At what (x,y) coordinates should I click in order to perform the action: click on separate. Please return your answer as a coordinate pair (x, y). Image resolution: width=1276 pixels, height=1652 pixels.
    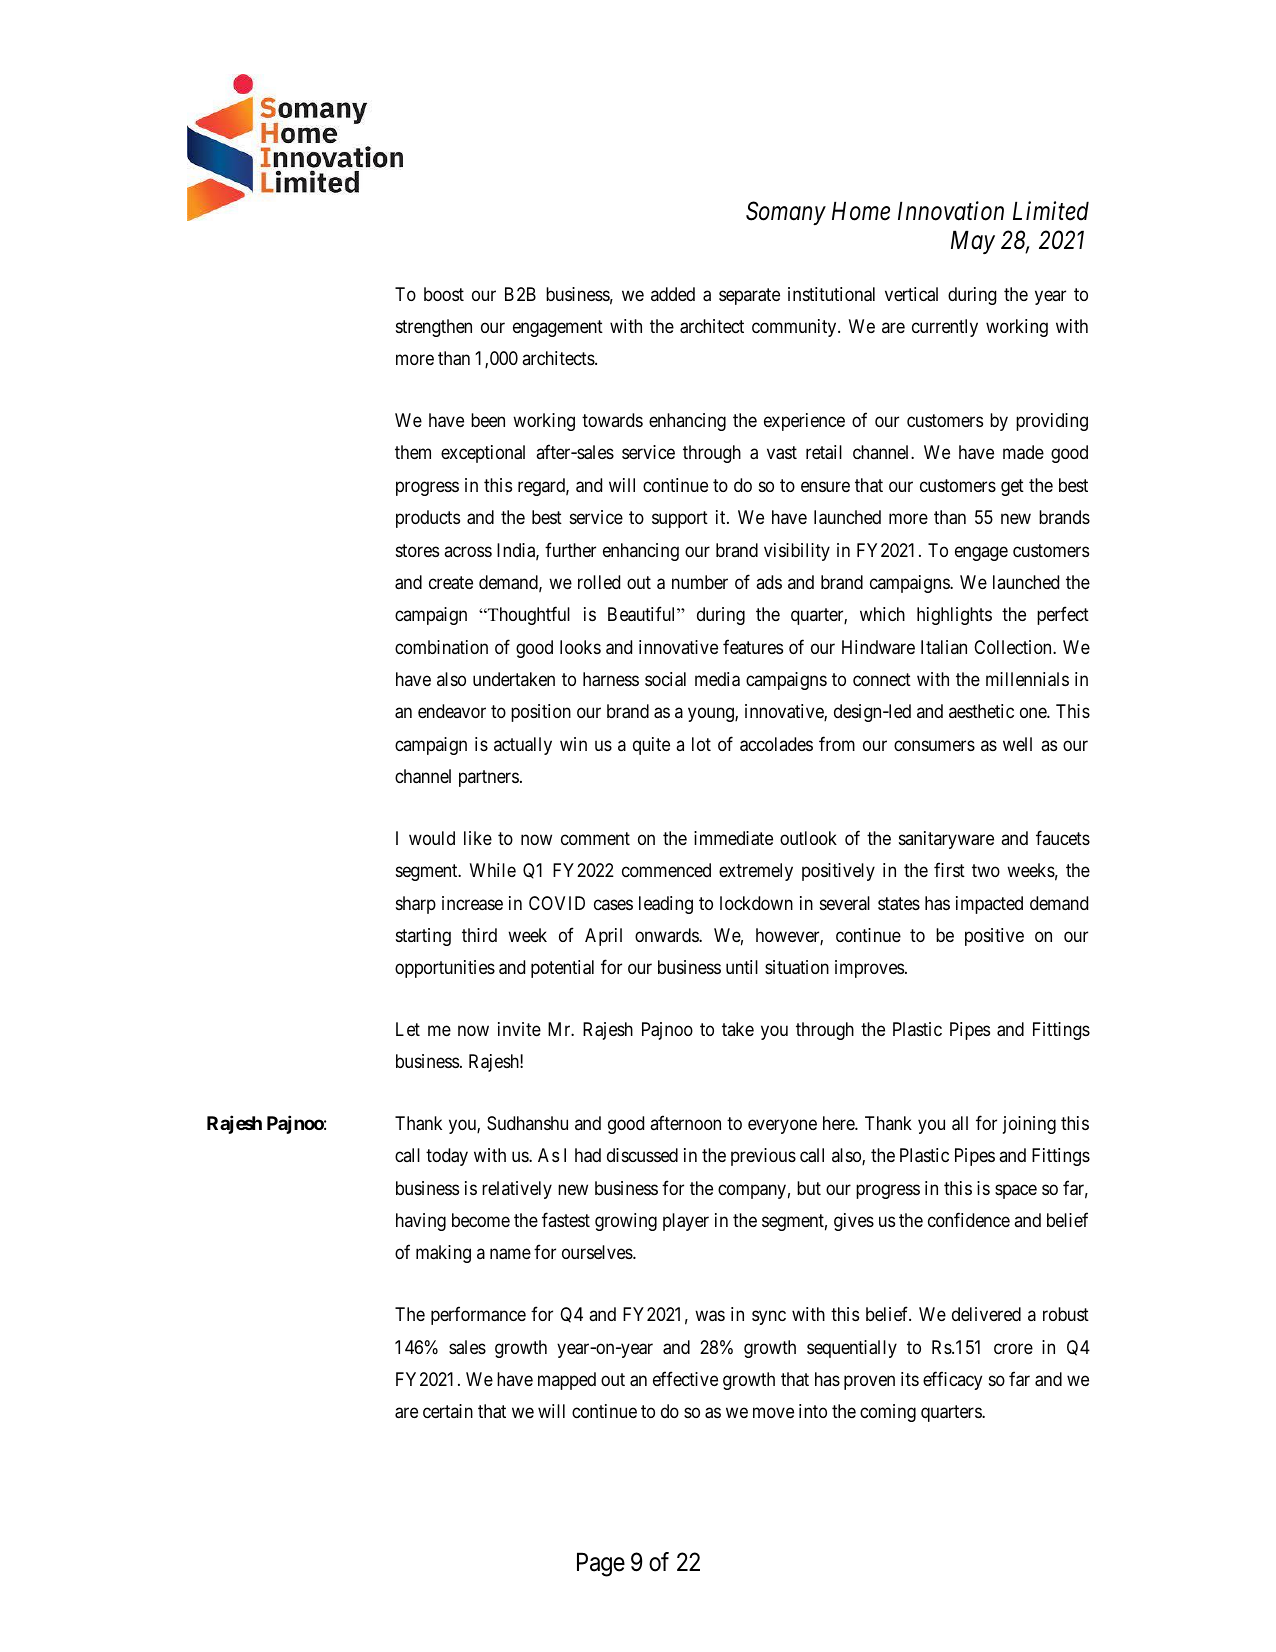
    Looking at the image, I should click on (749, 296).
